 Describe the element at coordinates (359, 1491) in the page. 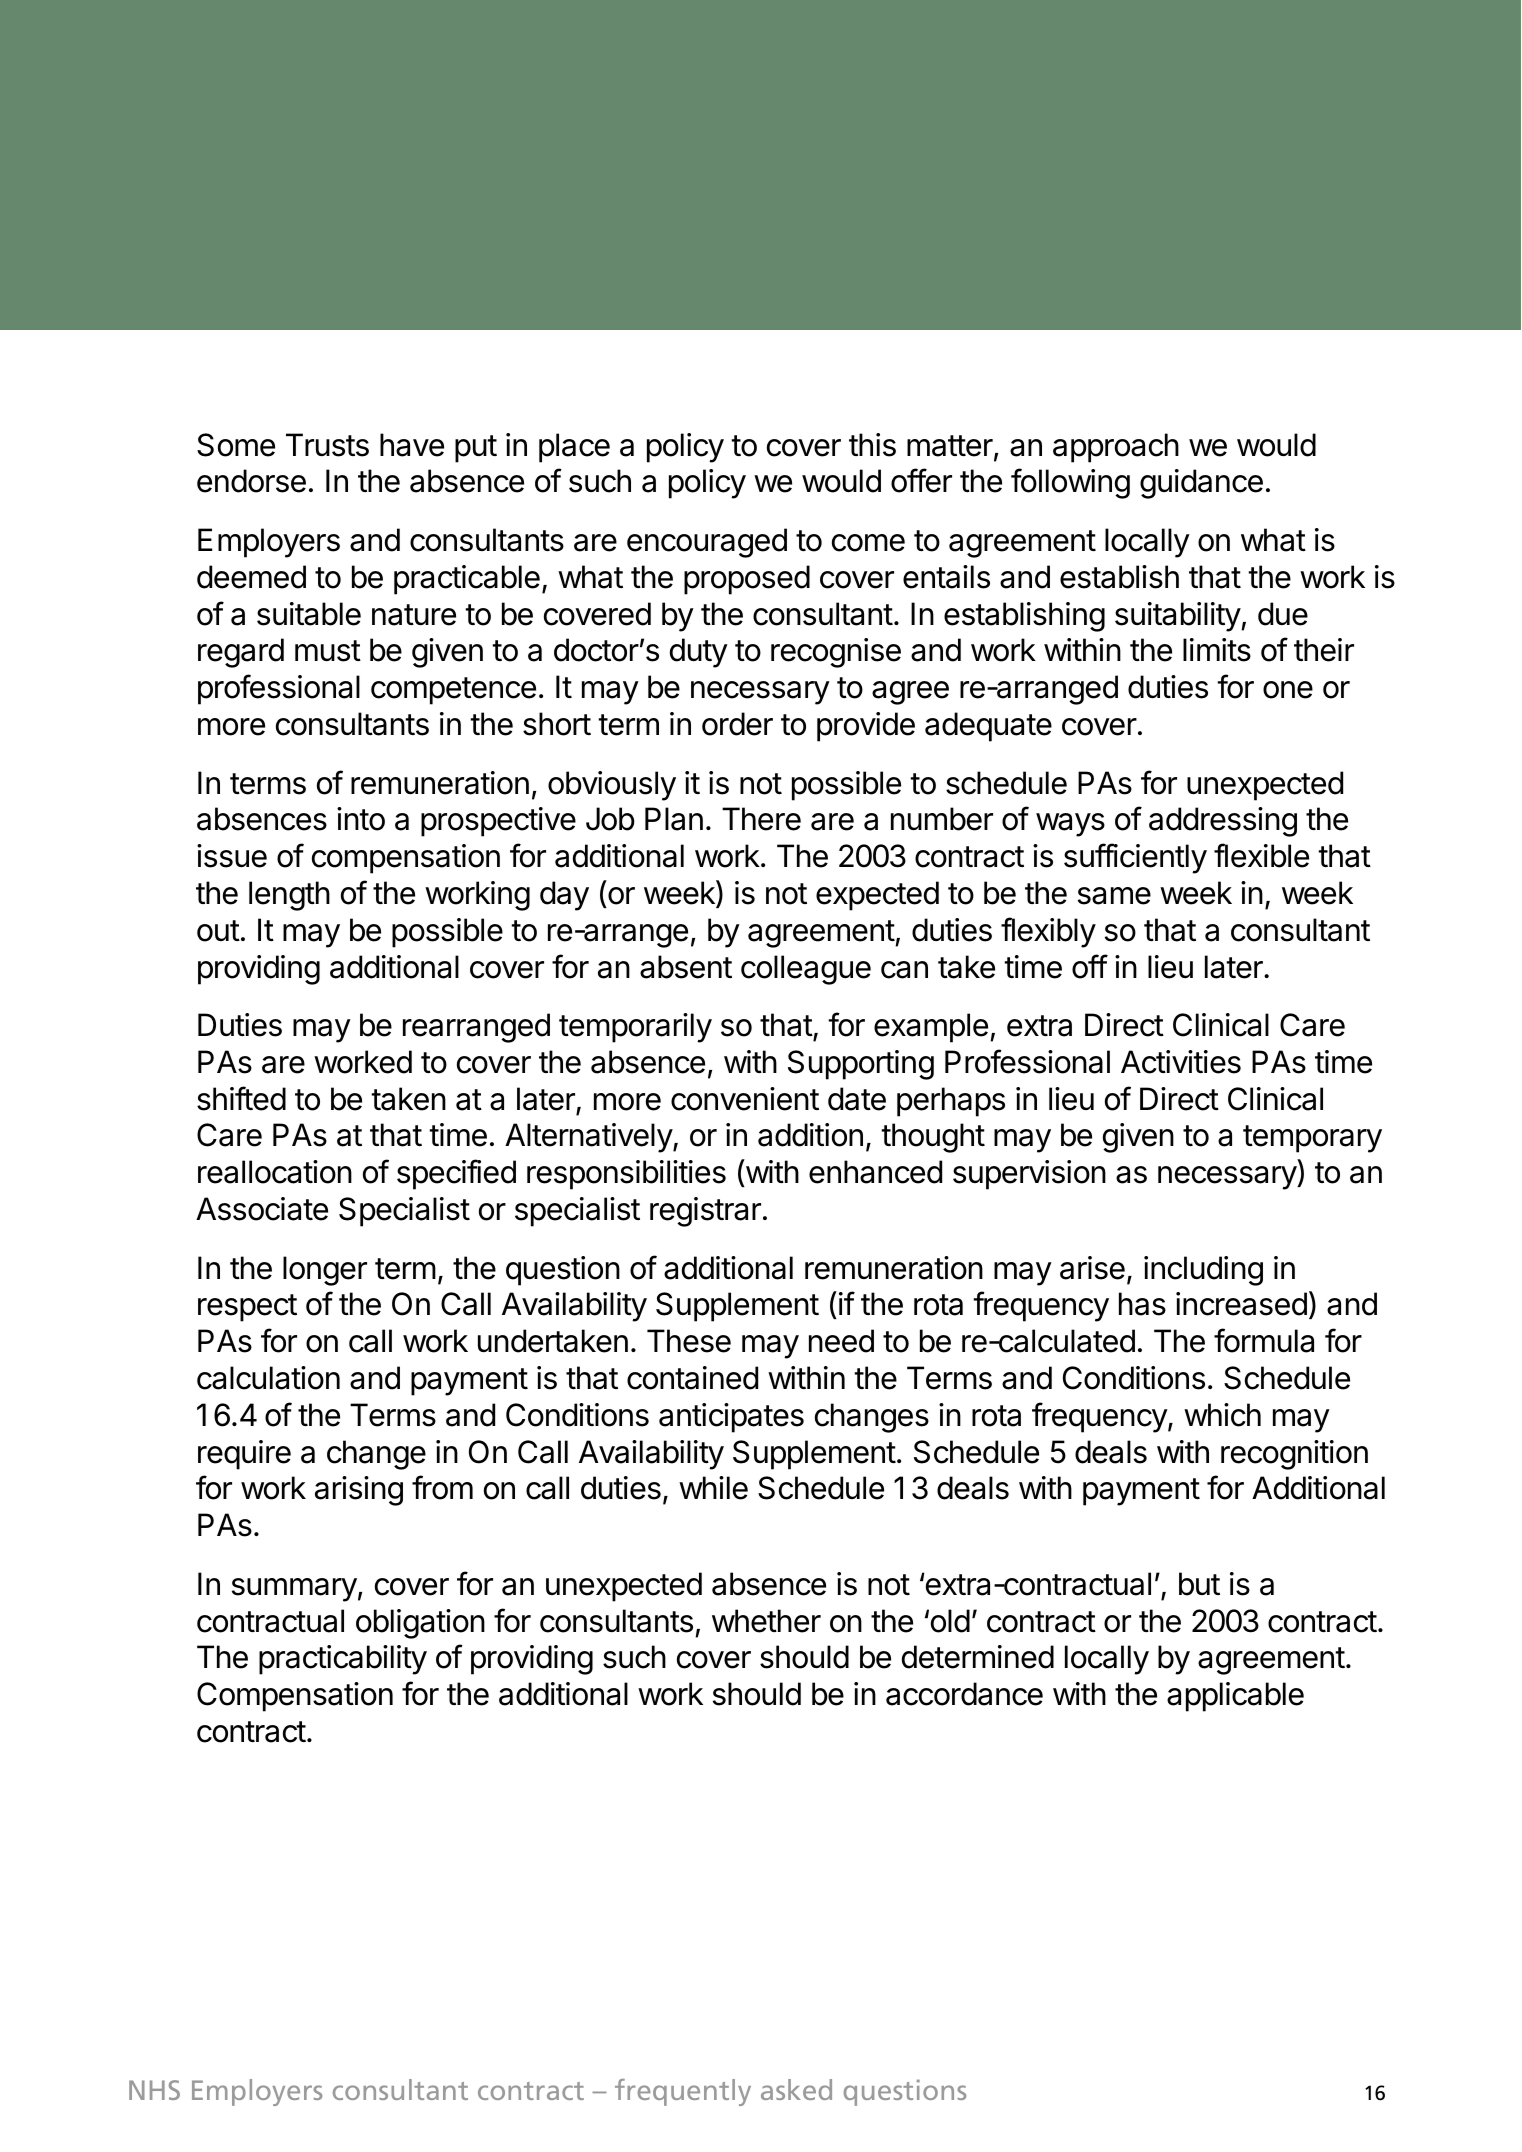

I see `arising` at that location.
